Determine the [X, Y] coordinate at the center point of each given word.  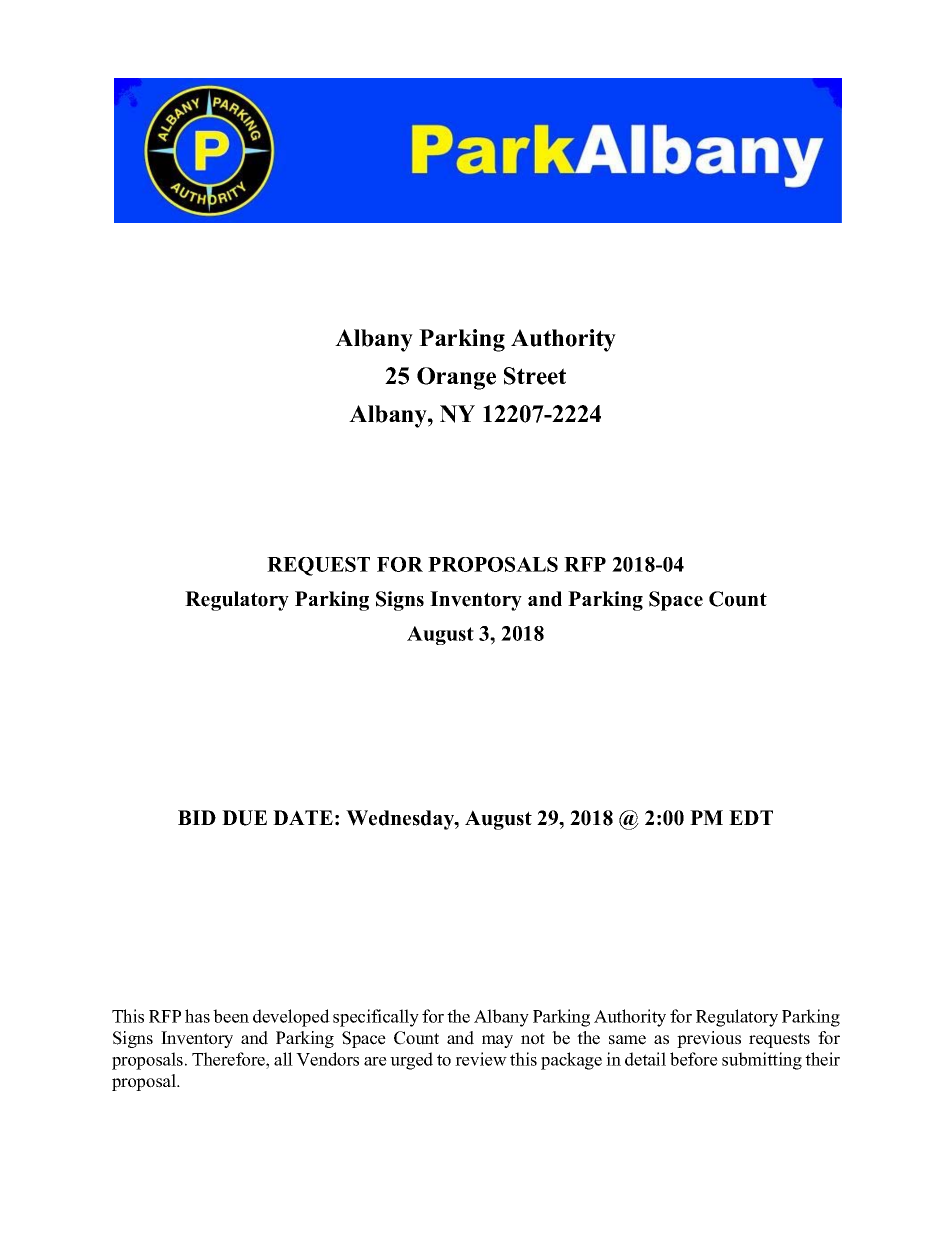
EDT [751, 817]
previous [709, 1039]
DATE [303, 817]
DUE [244, 818]
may [497, 1041]
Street [535, 376]
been [231, 1016]
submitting [762, 1061]
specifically [376, 1018]
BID [197, 817]
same [627, 1040]
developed [291, 1018]
